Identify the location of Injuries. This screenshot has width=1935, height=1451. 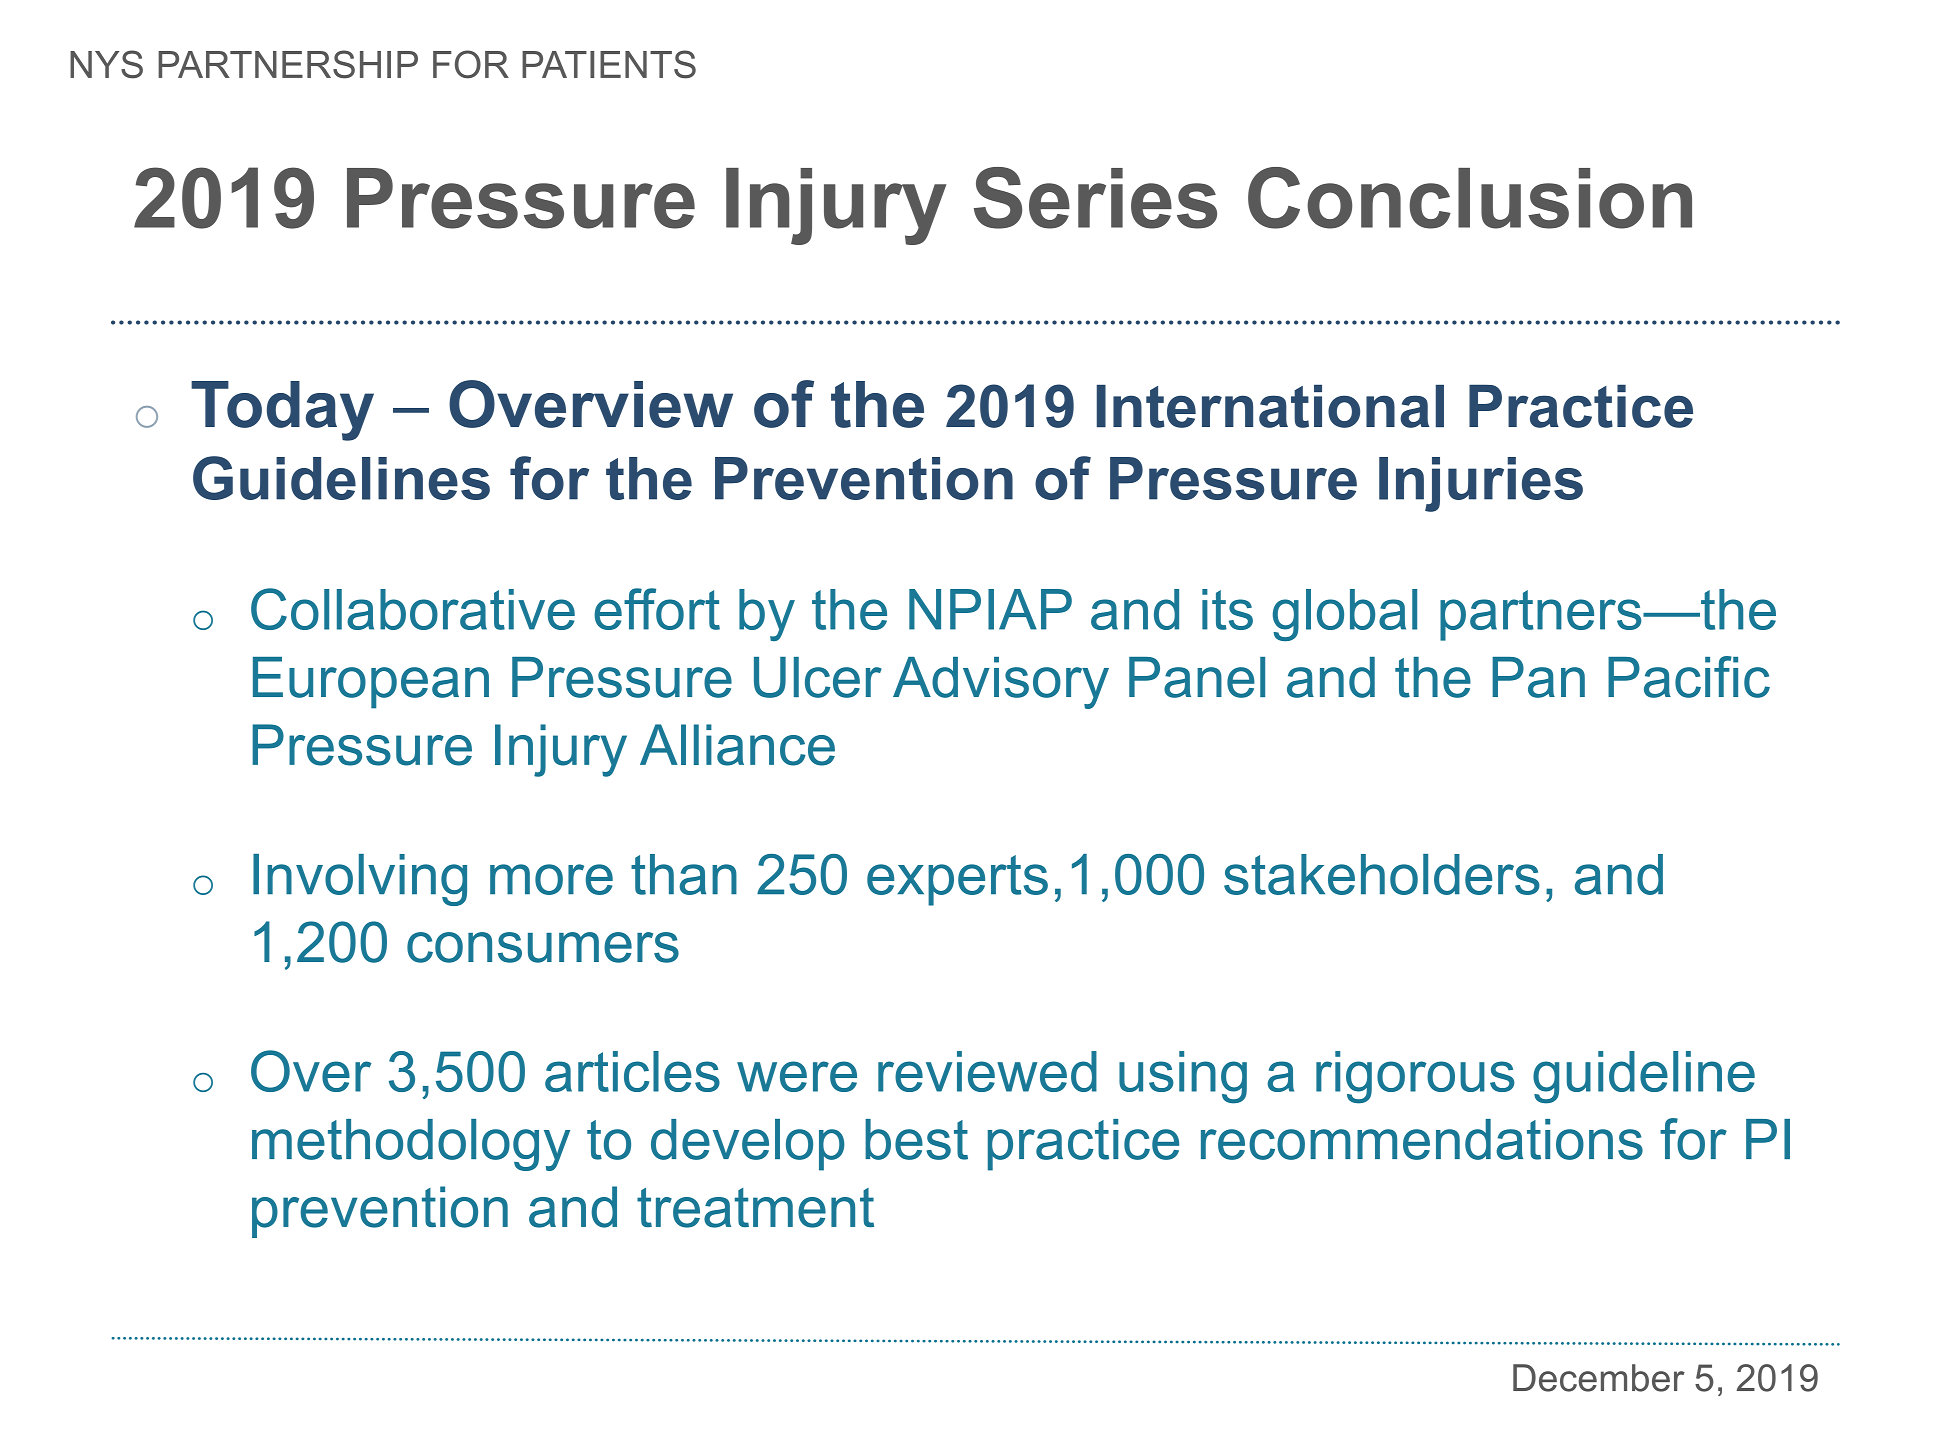
(1481, 484).
